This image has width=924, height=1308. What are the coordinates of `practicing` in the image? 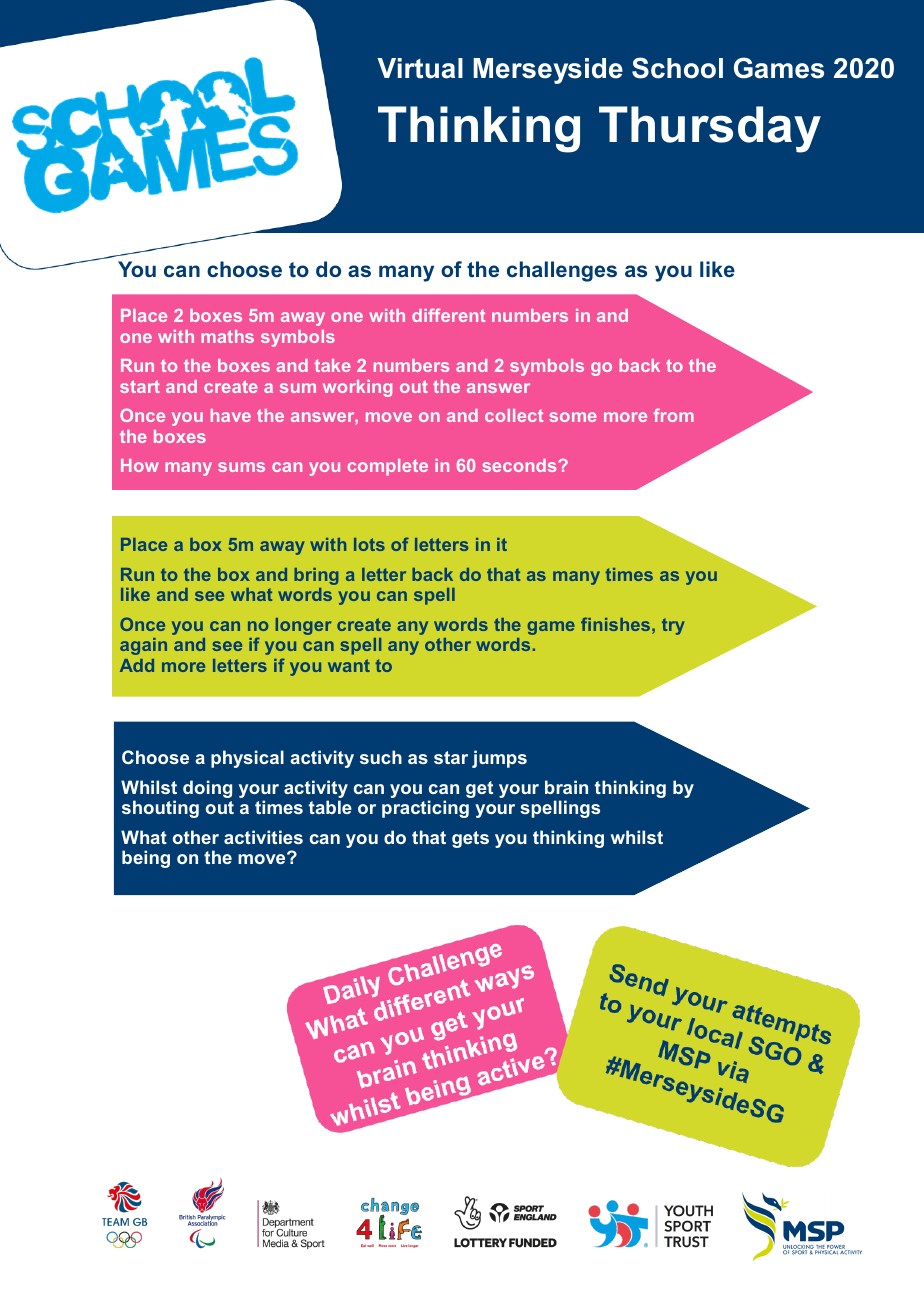 It's located at (425, 809).
